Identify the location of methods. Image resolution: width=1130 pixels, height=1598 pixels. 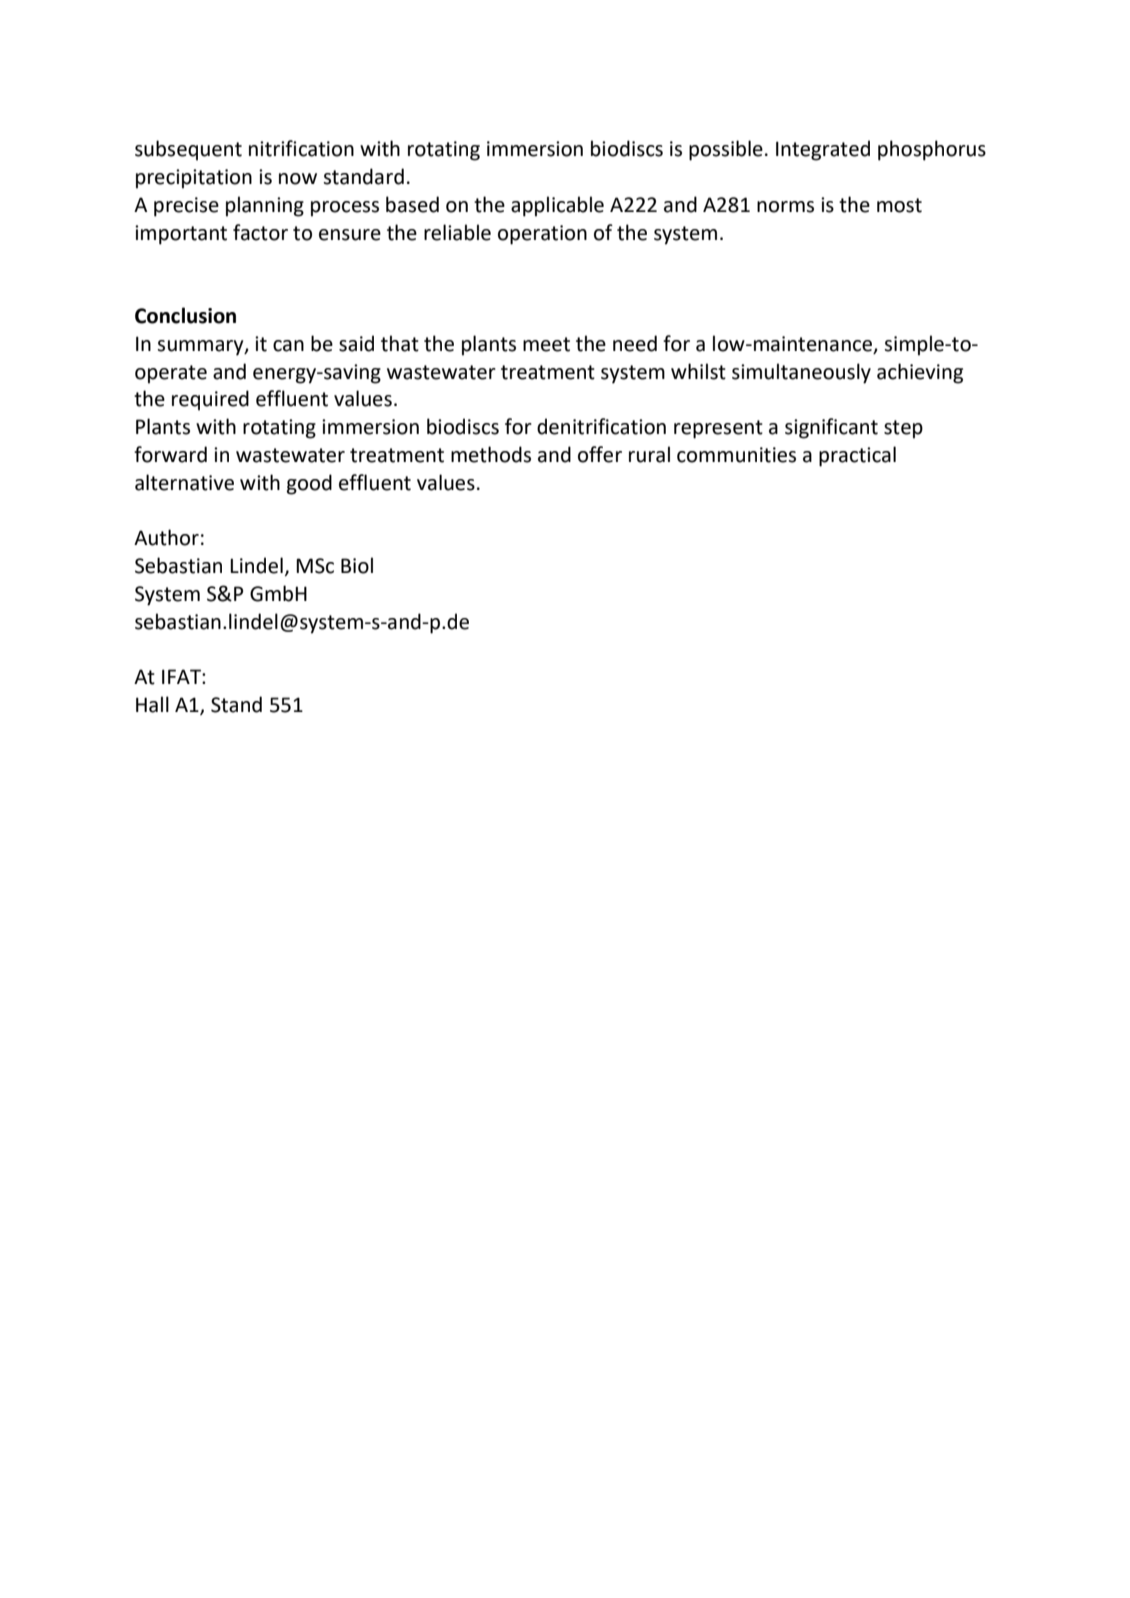
(491, 454).
